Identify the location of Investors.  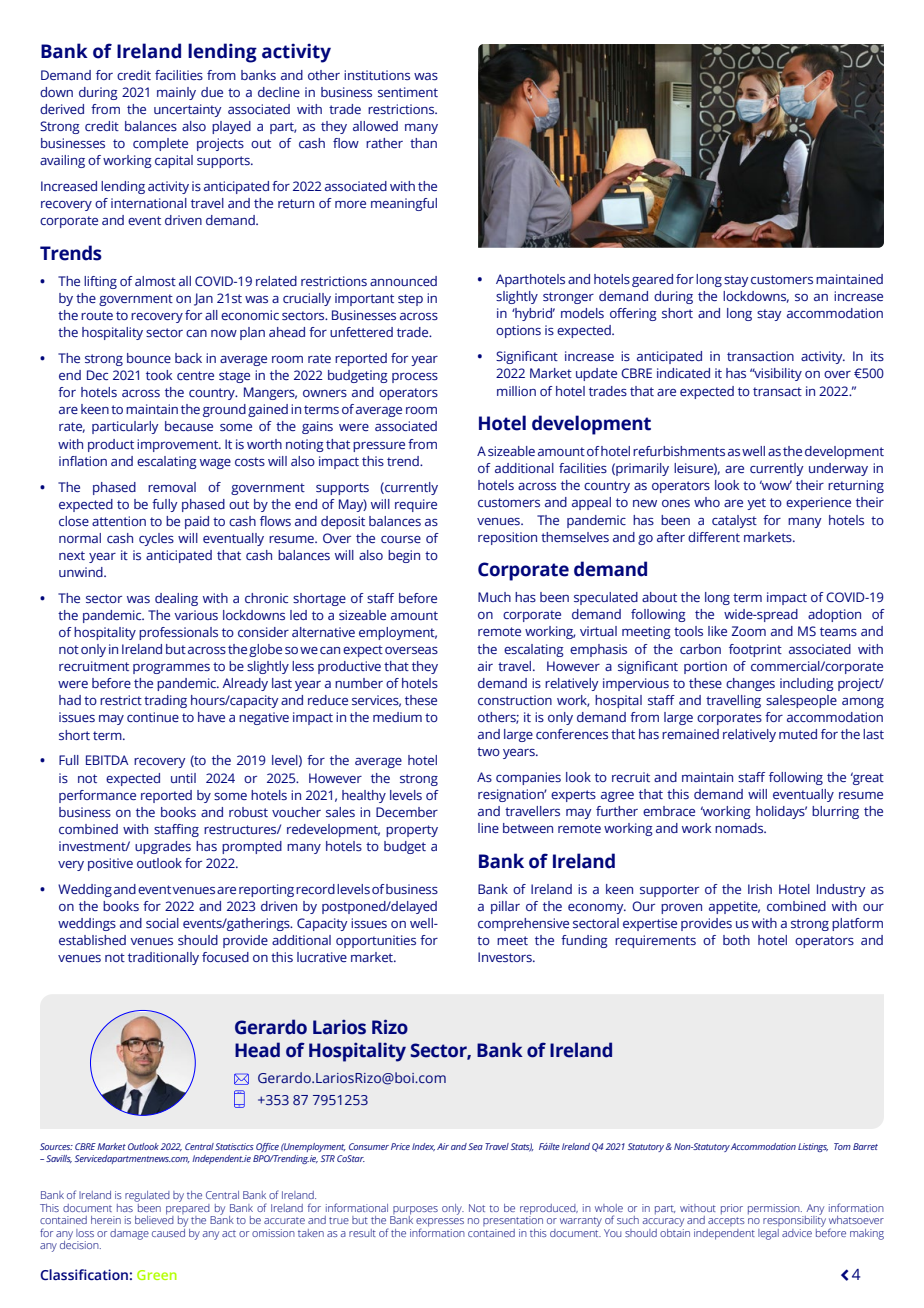
(506, 957).
